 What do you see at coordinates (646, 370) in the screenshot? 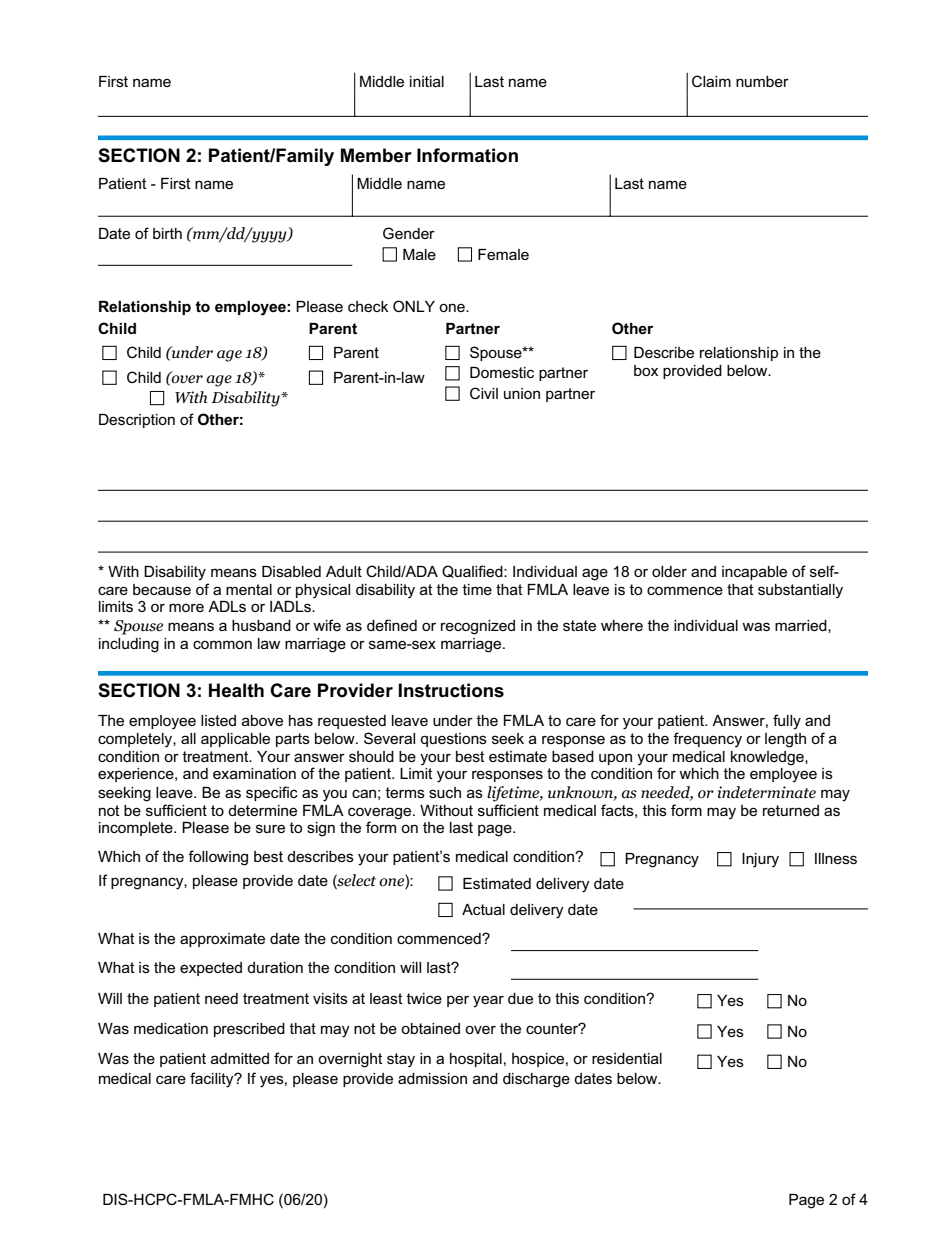
I see `box` at bounding box center [646, 370].
